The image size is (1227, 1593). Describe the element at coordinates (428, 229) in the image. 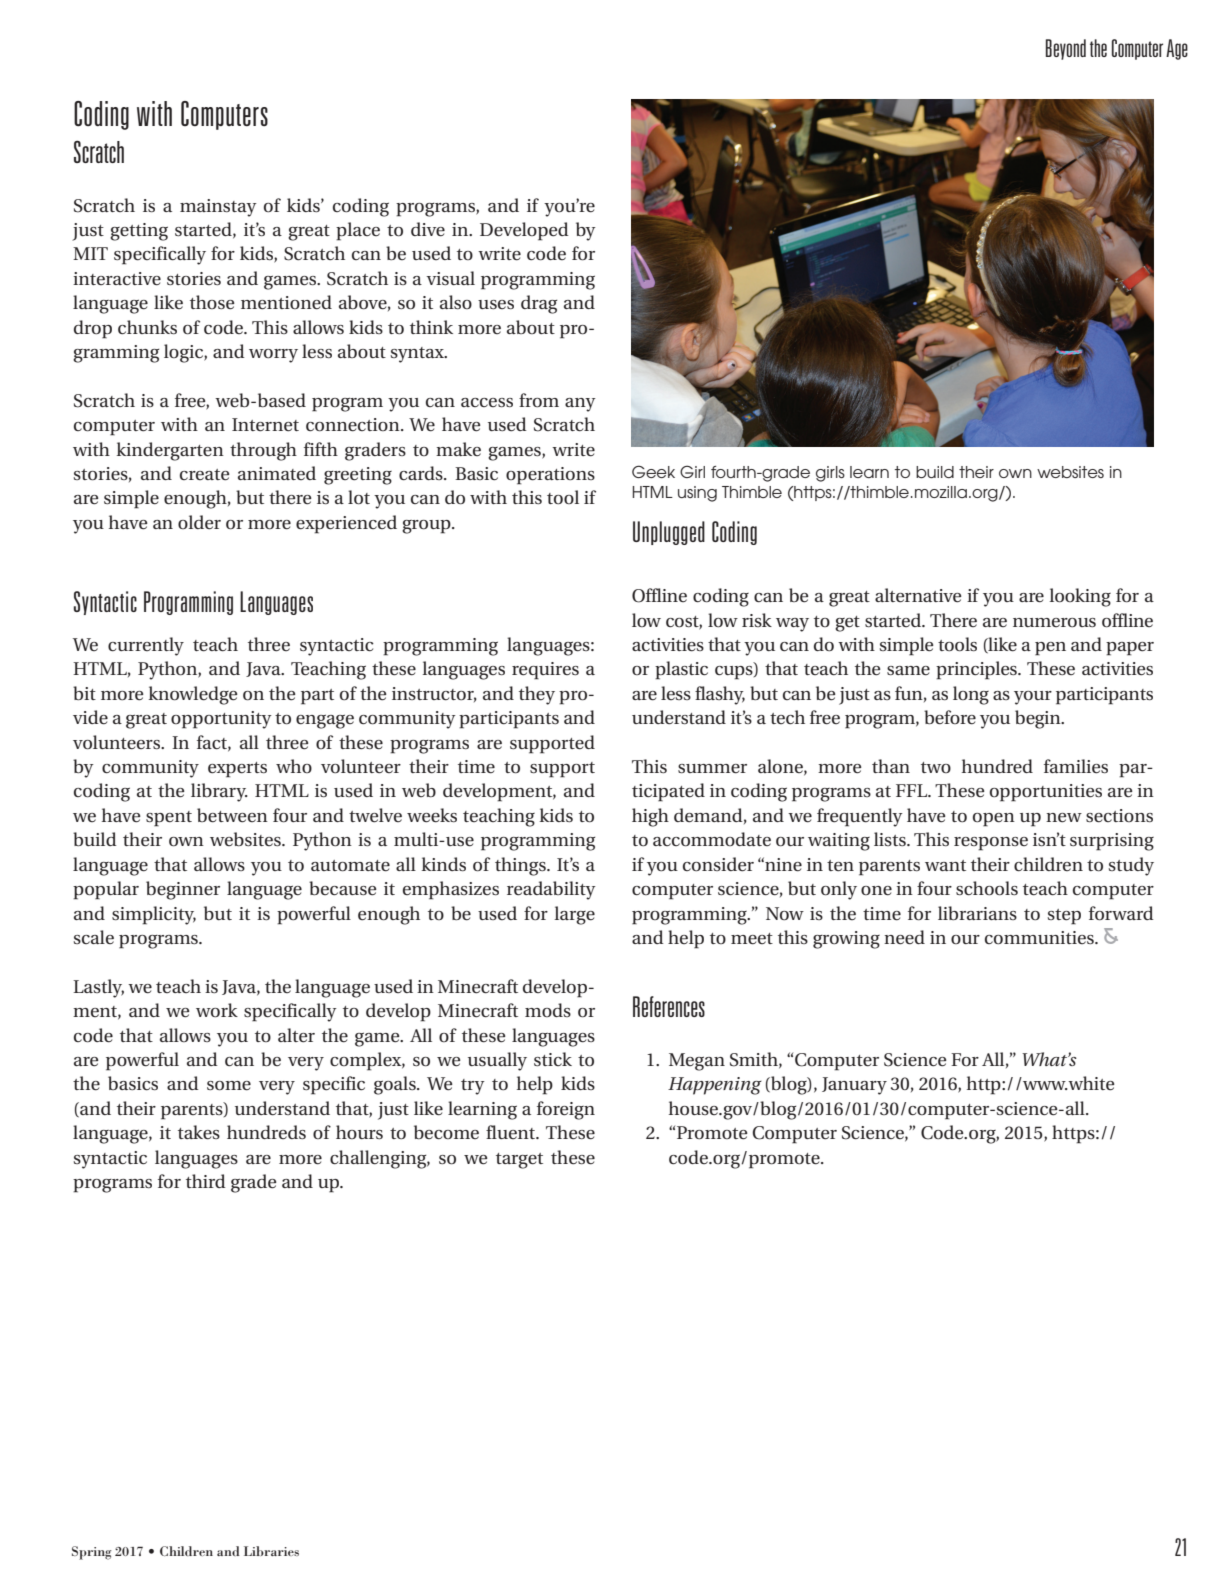

I see `dive` at that location.
